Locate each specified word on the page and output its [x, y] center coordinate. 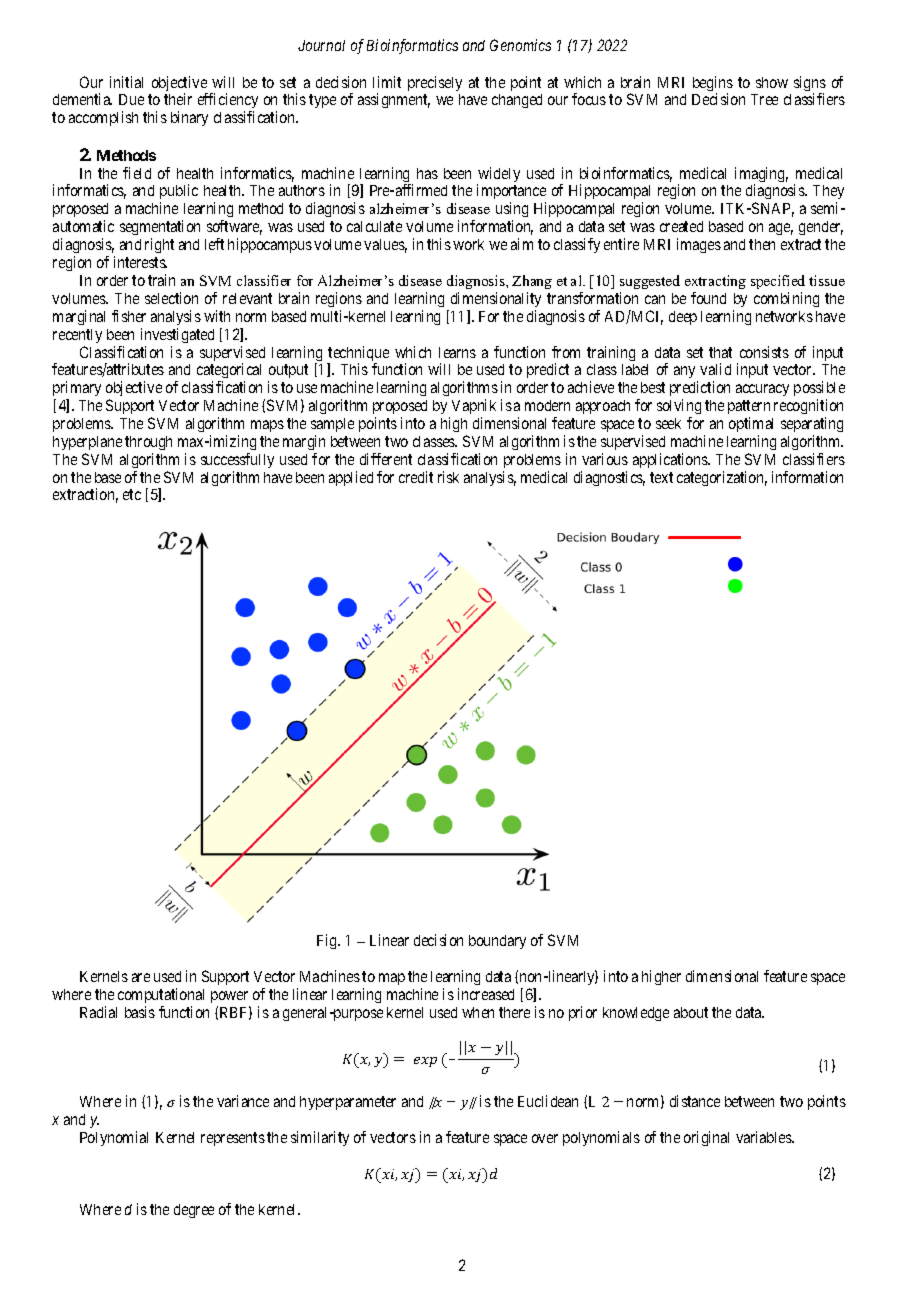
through [148, 443]
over [545, 1138]
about [691, 1012]
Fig [328, 941]
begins [713, 85]
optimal [751, 424]
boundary [497, 942]
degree [194, 1211]
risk [448, 477]
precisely [435, 83]
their [178, 99]
